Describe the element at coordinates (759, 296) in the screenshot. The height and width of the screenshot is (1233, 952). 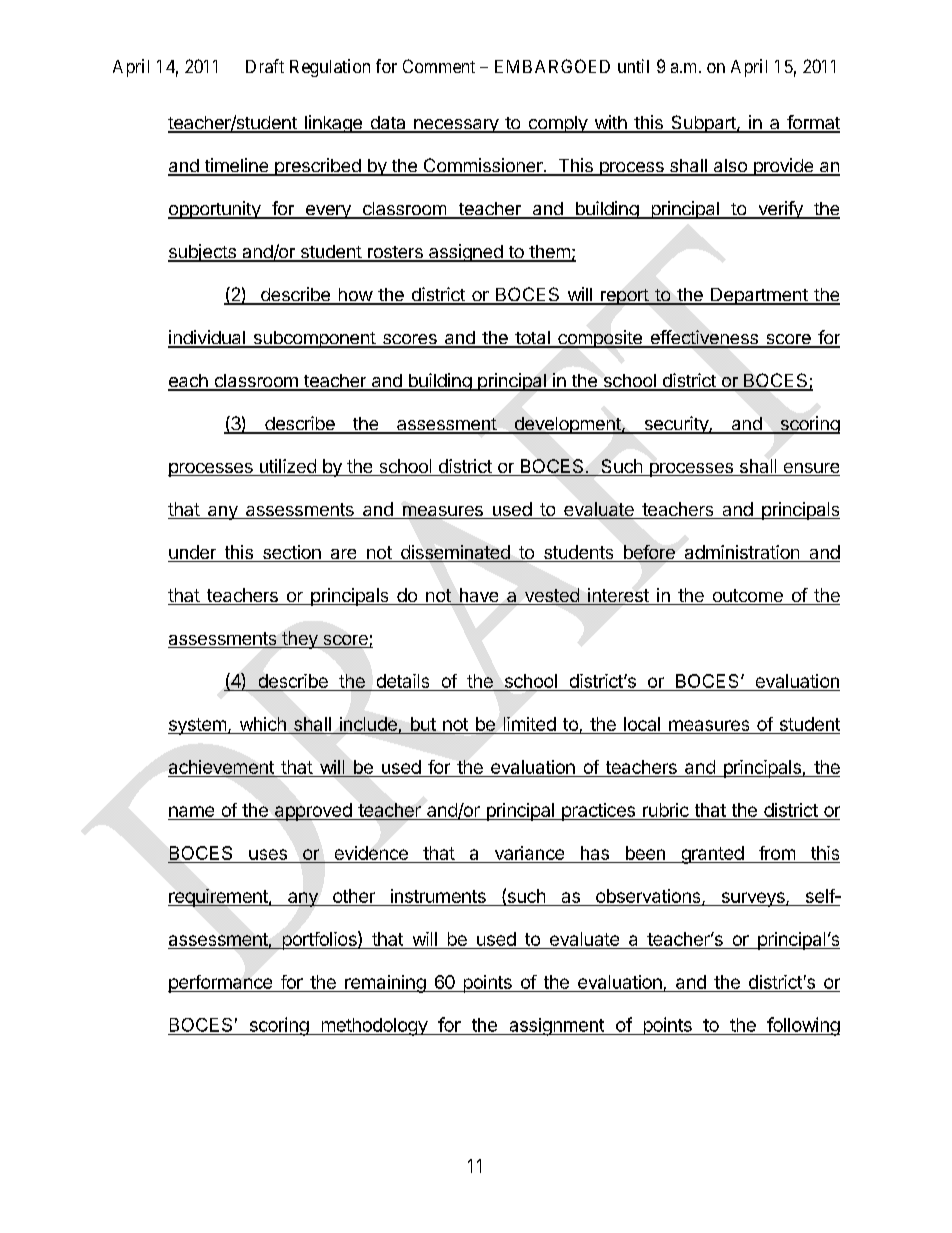
I see `Department` at that location.
